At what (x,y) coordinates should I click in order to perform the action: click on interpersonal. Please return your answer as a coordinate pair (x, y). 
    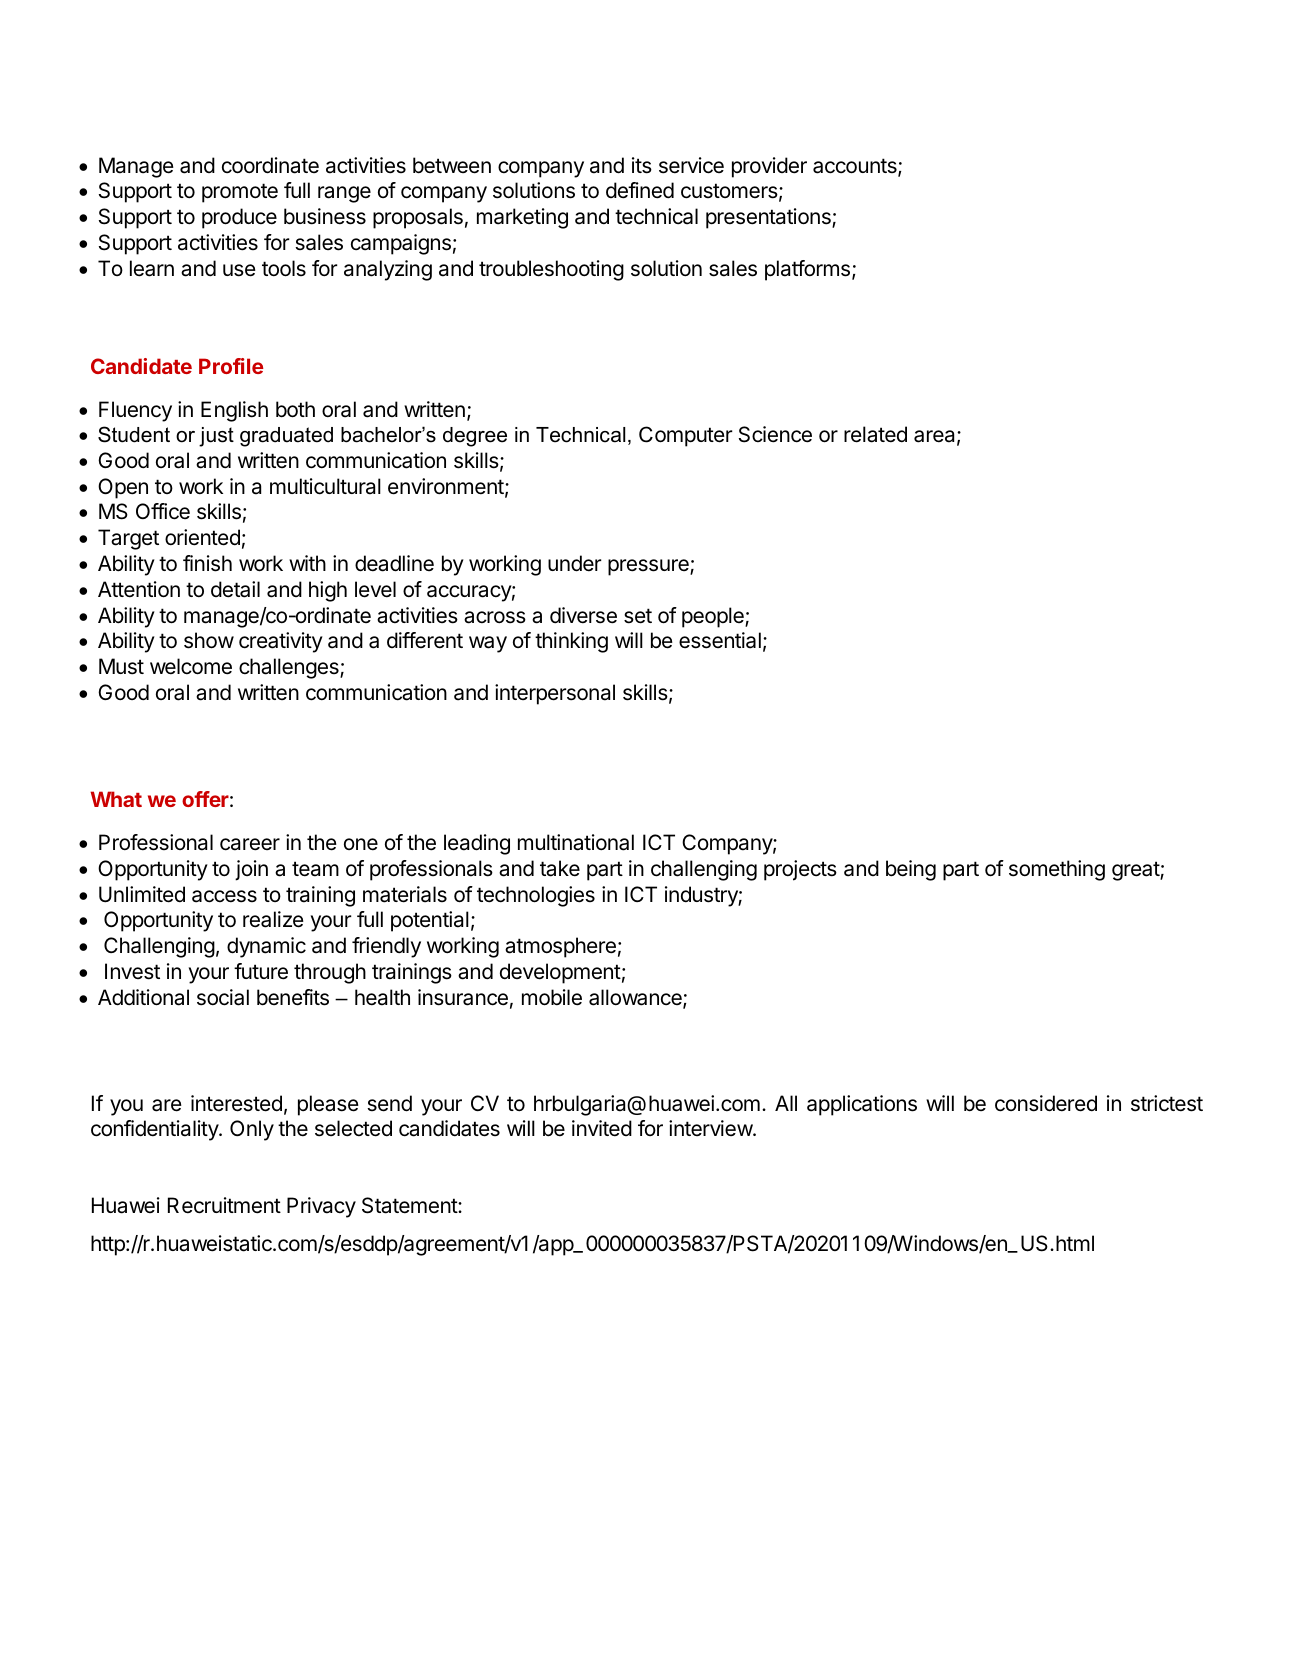
    Looking at the image, I should click on (555, 694).
